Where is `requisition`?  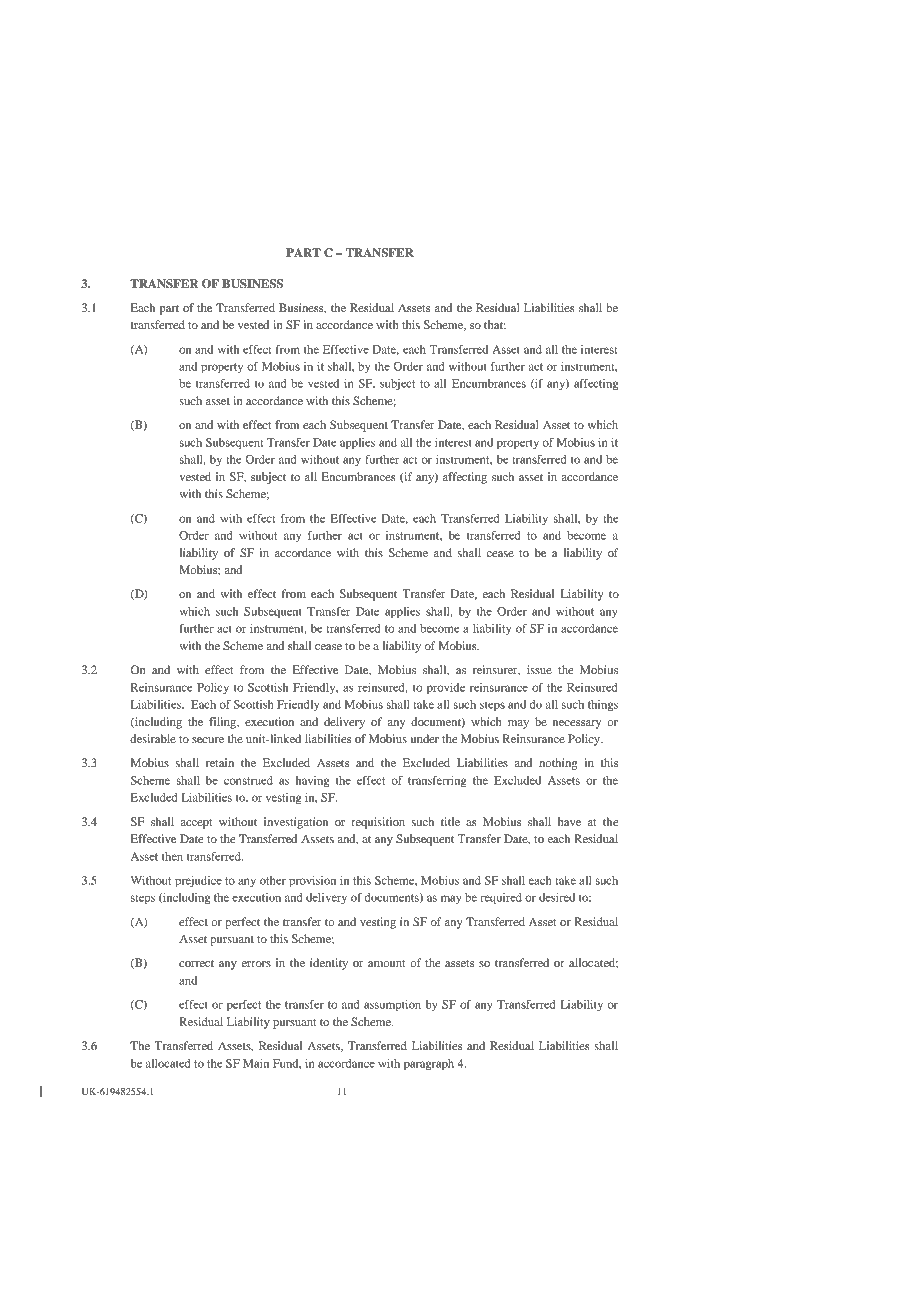
requisition is located at coordinates (378, 823).
